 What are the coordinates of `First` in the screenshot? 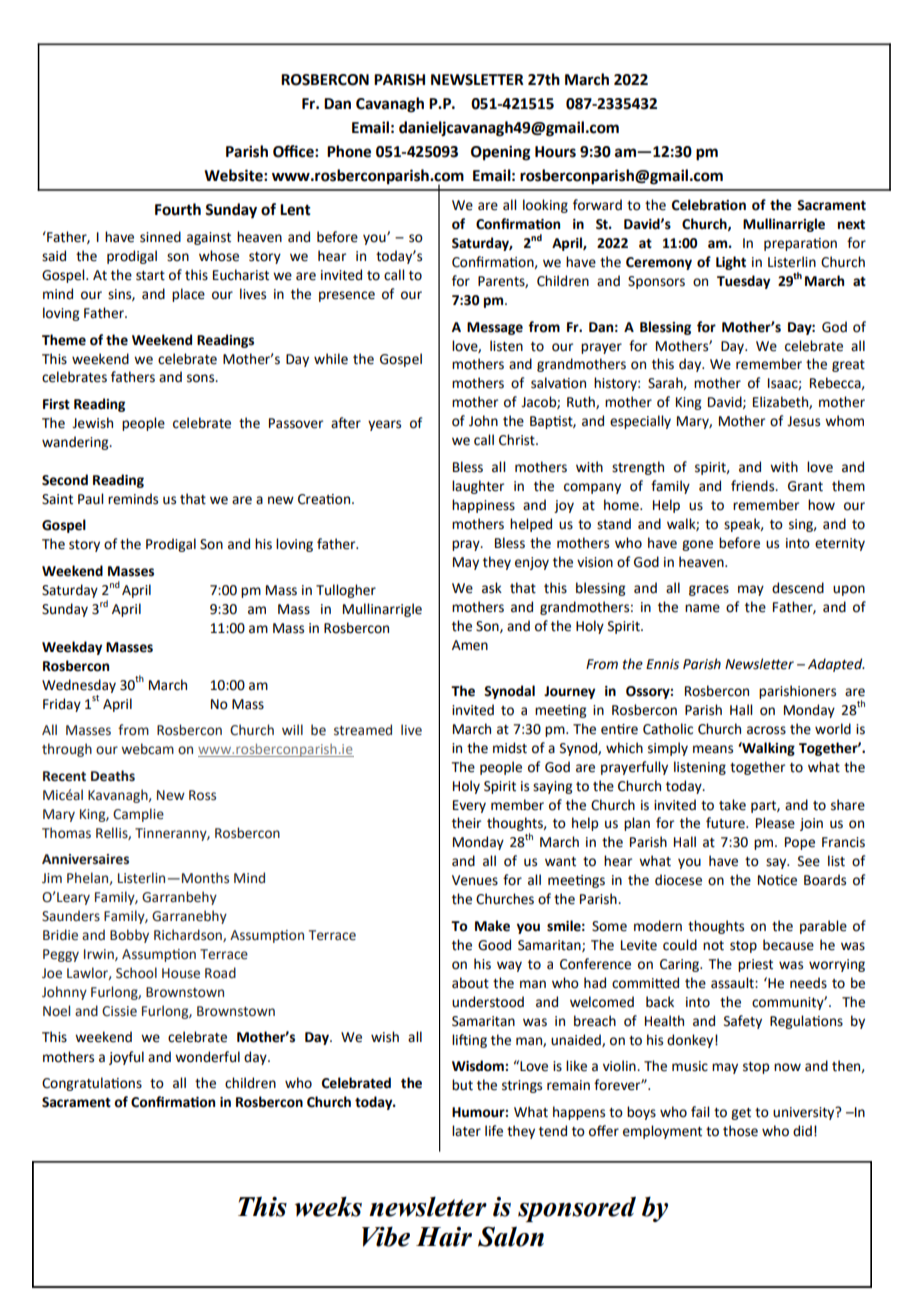 It's located at (56, 404).
